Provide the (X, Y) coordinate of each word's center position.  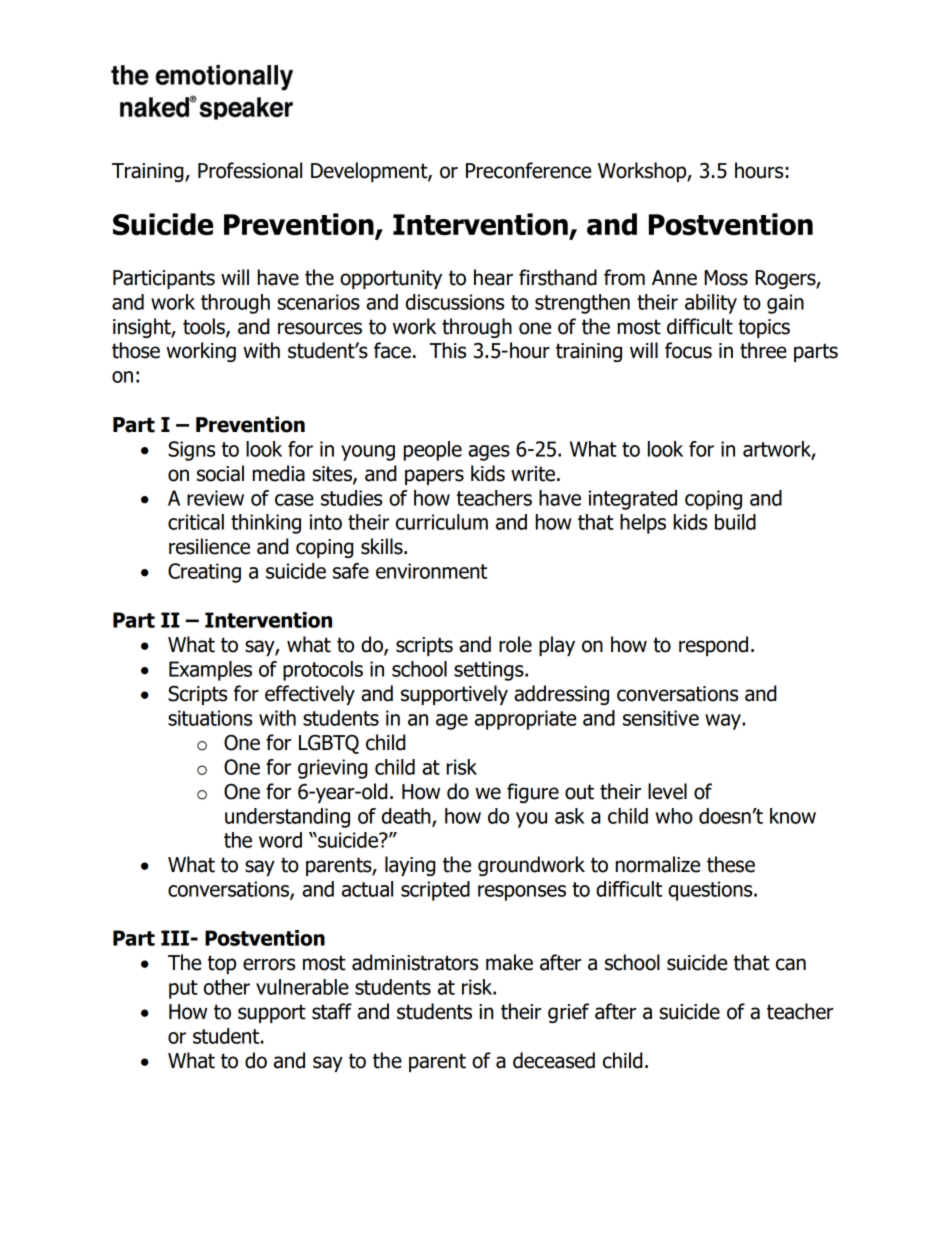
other (227, 987)
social (220, 473)
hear (493, 277)
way (724, 722)
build (735, 522)
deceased (554, 1060)
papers (434, 477)
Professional (250, 170)
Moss (726, 278)
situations (210, 718)
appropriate (525, 720)
